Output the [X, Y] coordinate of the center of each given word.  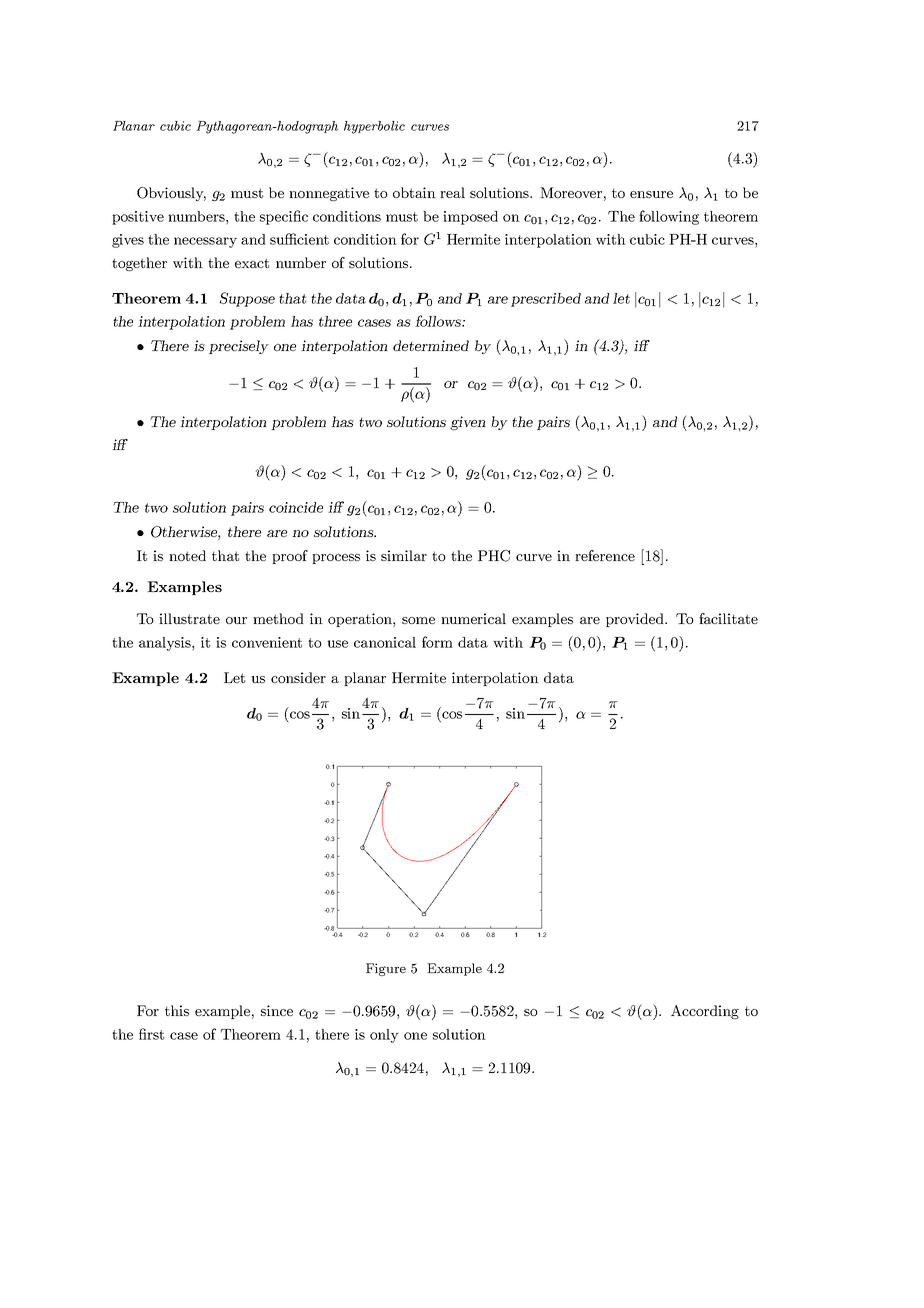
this [177, 1010]
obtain [414, 192]
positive [138, 218]
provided [636, 620]
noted [187, 555]
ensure [651, 194]
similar [404, 555]
